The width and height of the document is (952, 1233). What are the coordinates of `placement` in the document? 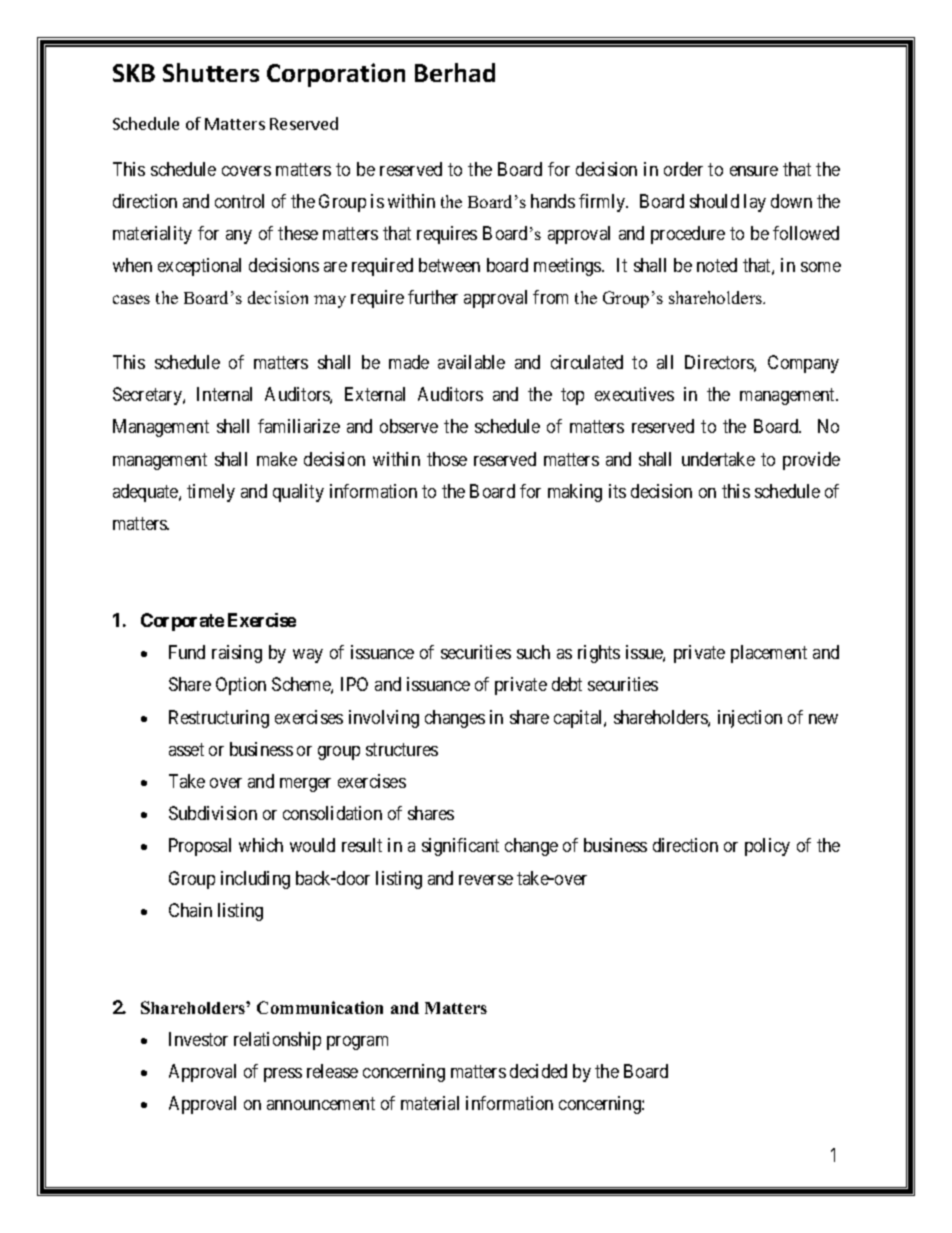 It's located at (769, 654).
